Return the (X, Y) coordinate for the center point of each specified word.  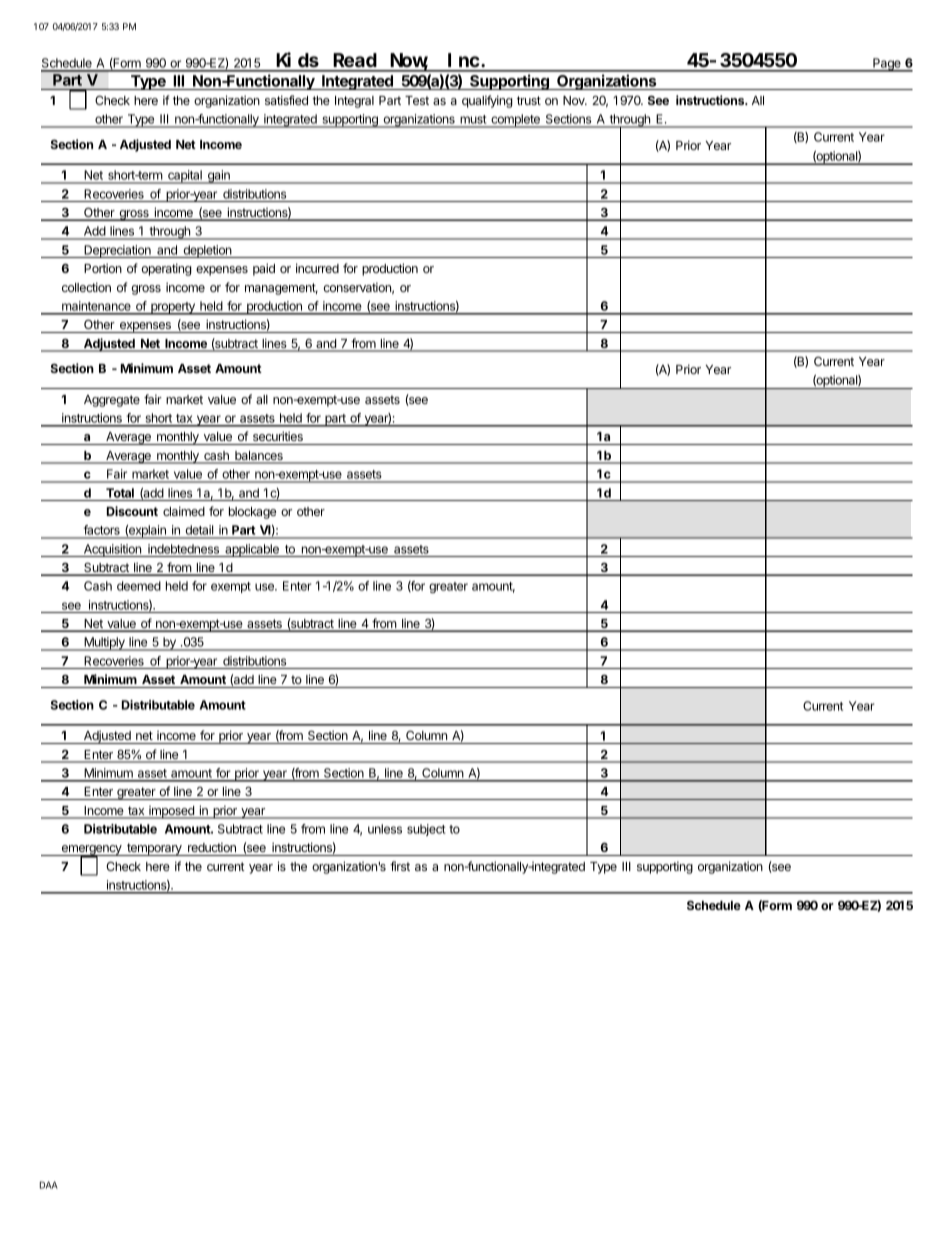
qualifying (487, 101)
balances (259, 457)
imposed (171, 812)
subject (426, 830)
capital (185, 177)
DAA (49, 1185)
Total (120, 493)
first (400, 866)
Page (887, 65)
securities (278, 436)
